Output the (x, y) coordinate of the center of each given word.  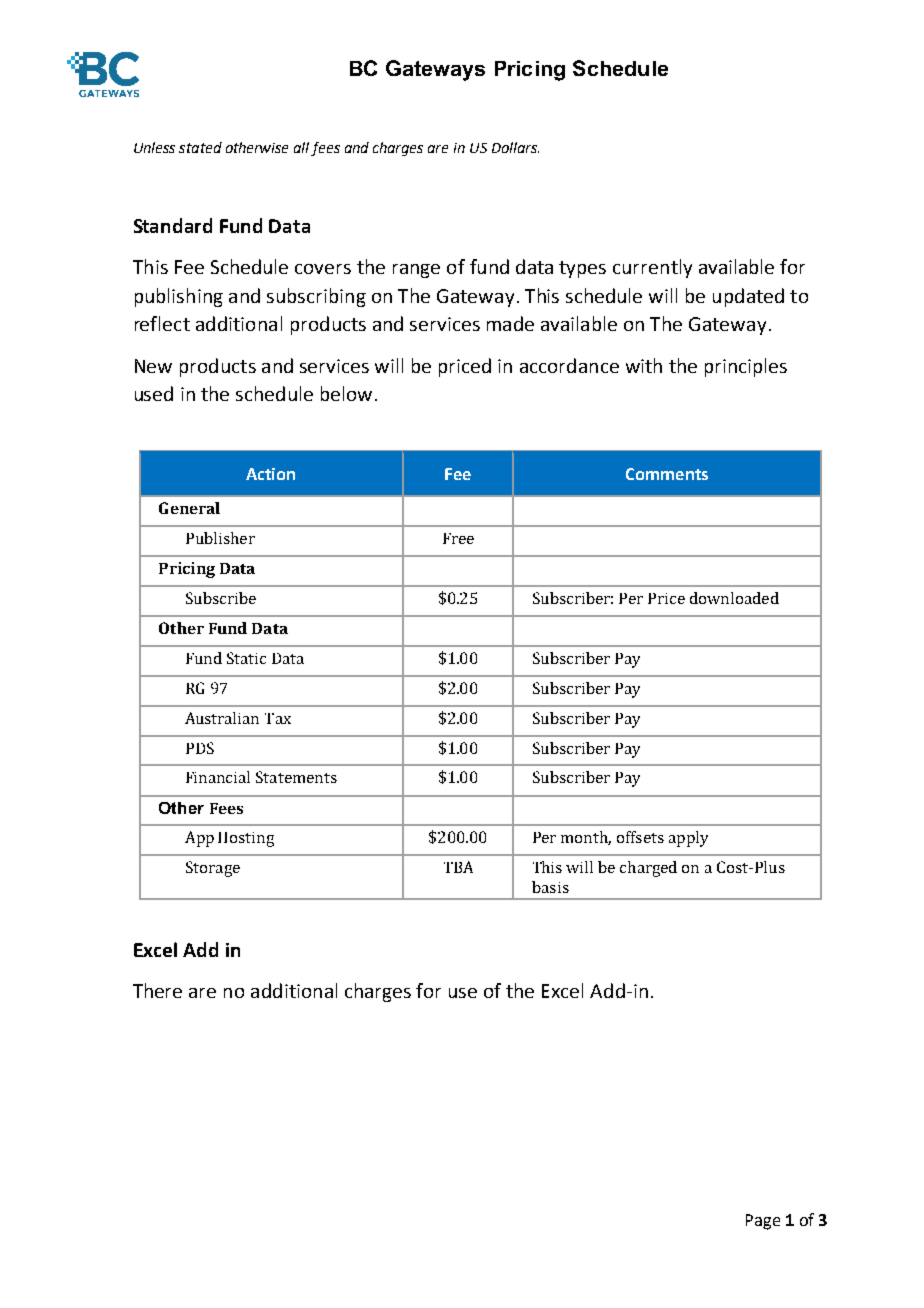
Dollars (515, 147)
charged (648, 869)
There (157, 990)
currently (652, 268)
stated (200, 147)
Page (763, 1222)
